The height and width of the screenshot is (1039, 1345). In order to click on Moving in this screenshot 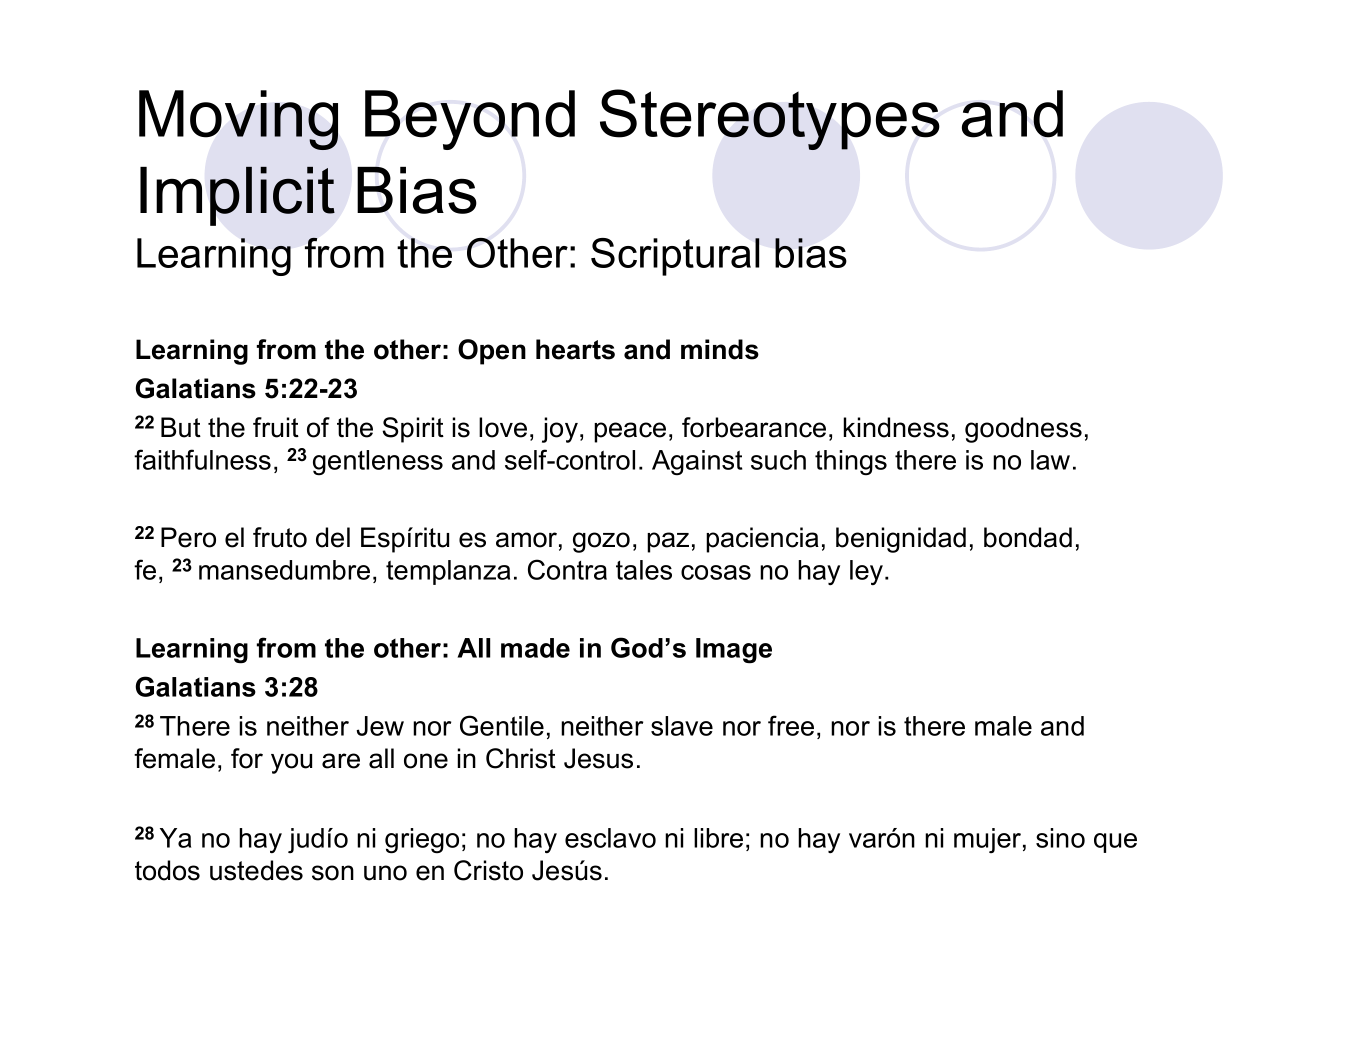, I will do `click(238, 120)`.
